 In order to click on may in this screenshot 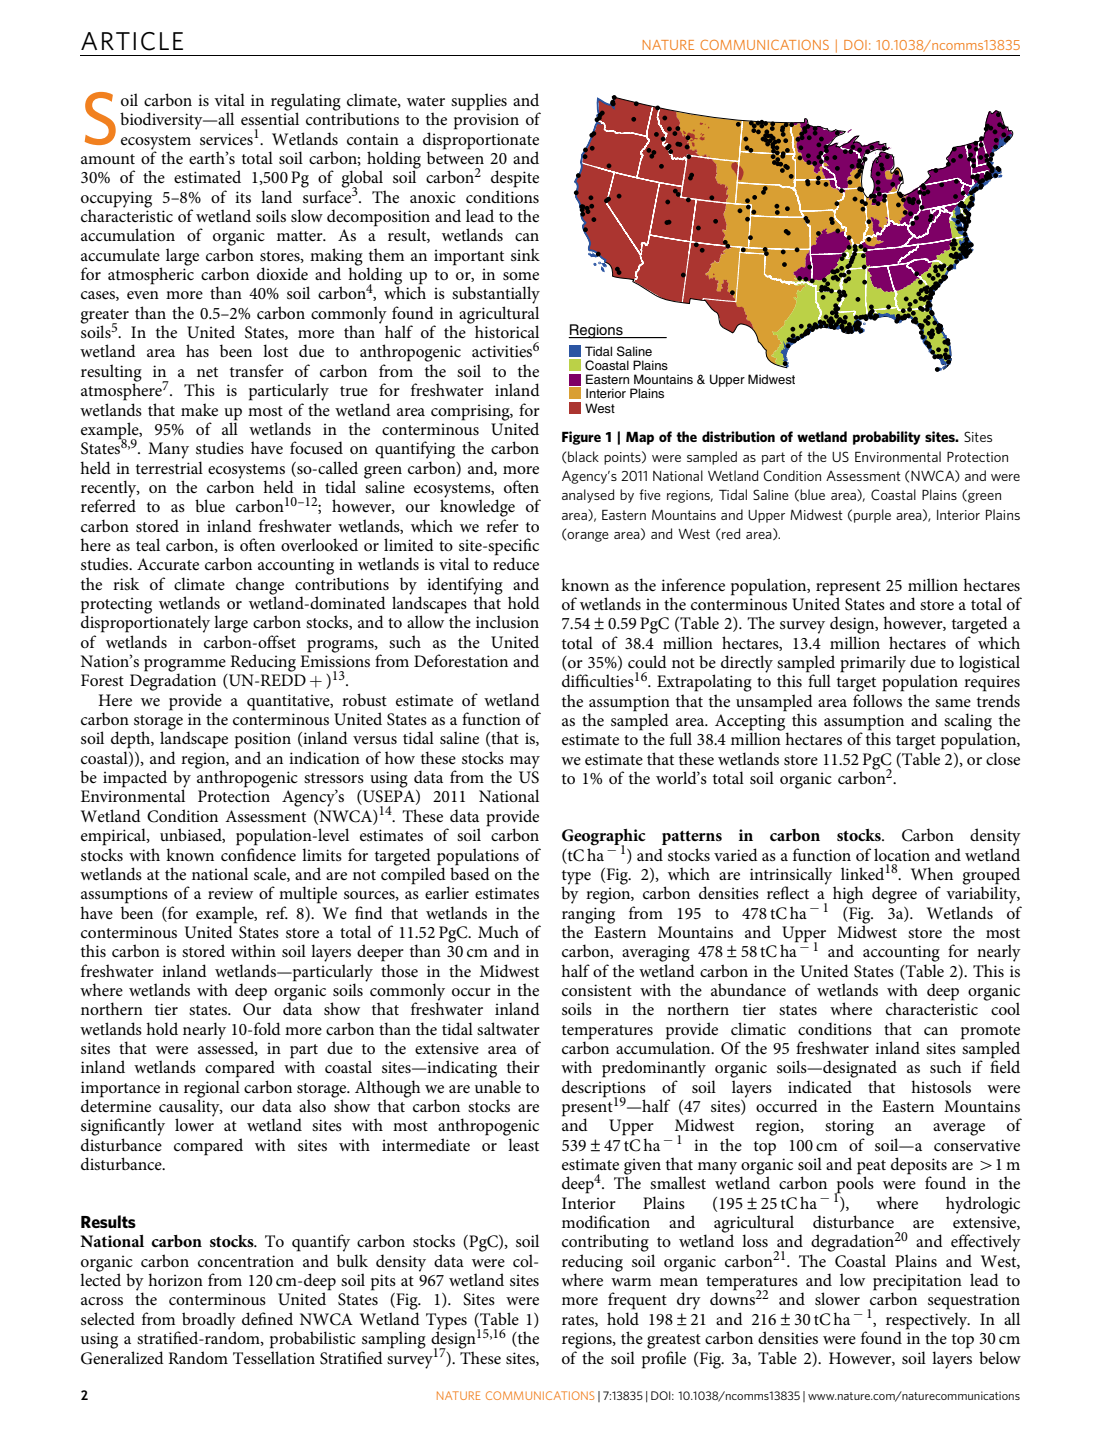, I will do `click(525, 762)`.
